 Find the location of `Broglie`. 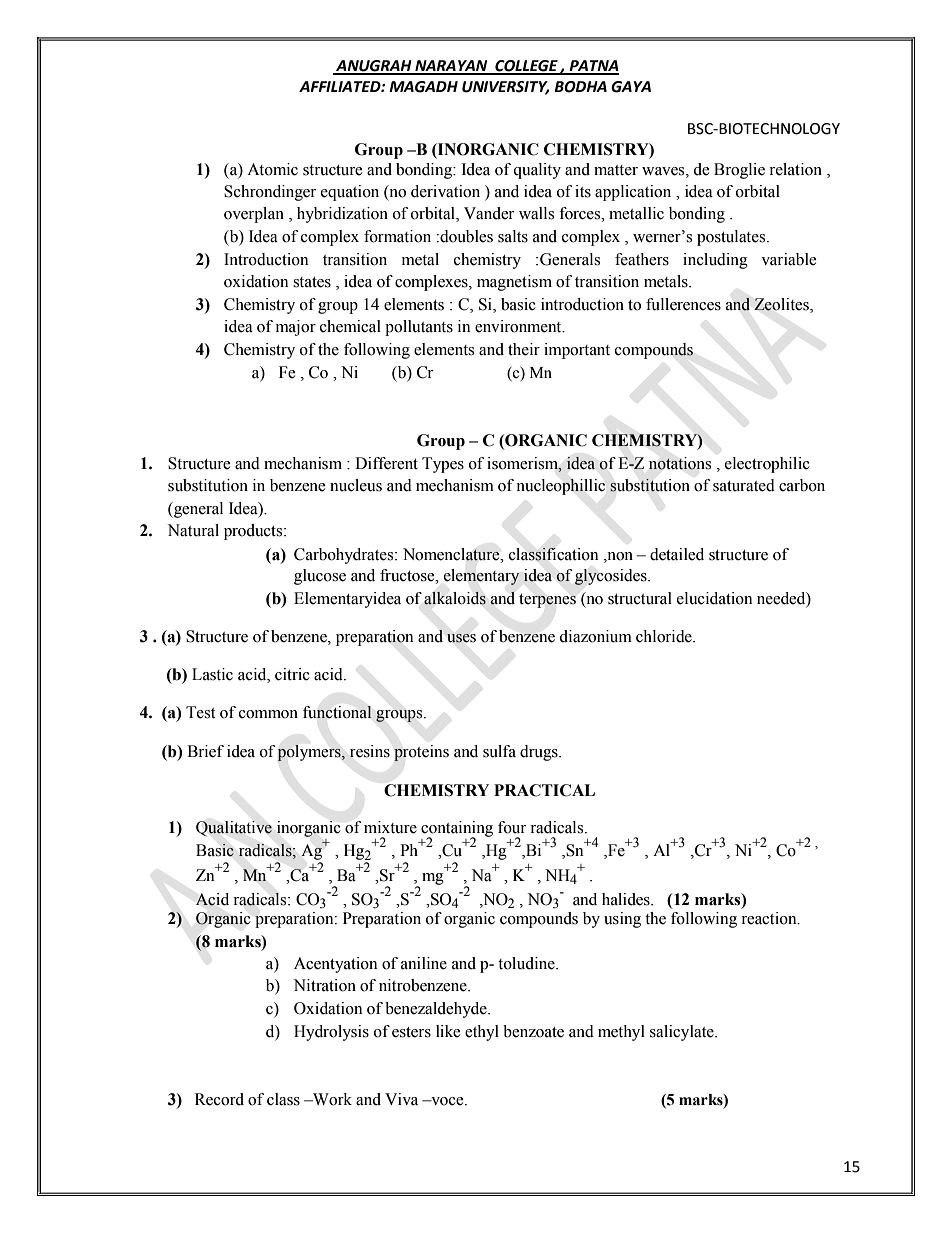

Broglie is located at coordinates (739, 171).
